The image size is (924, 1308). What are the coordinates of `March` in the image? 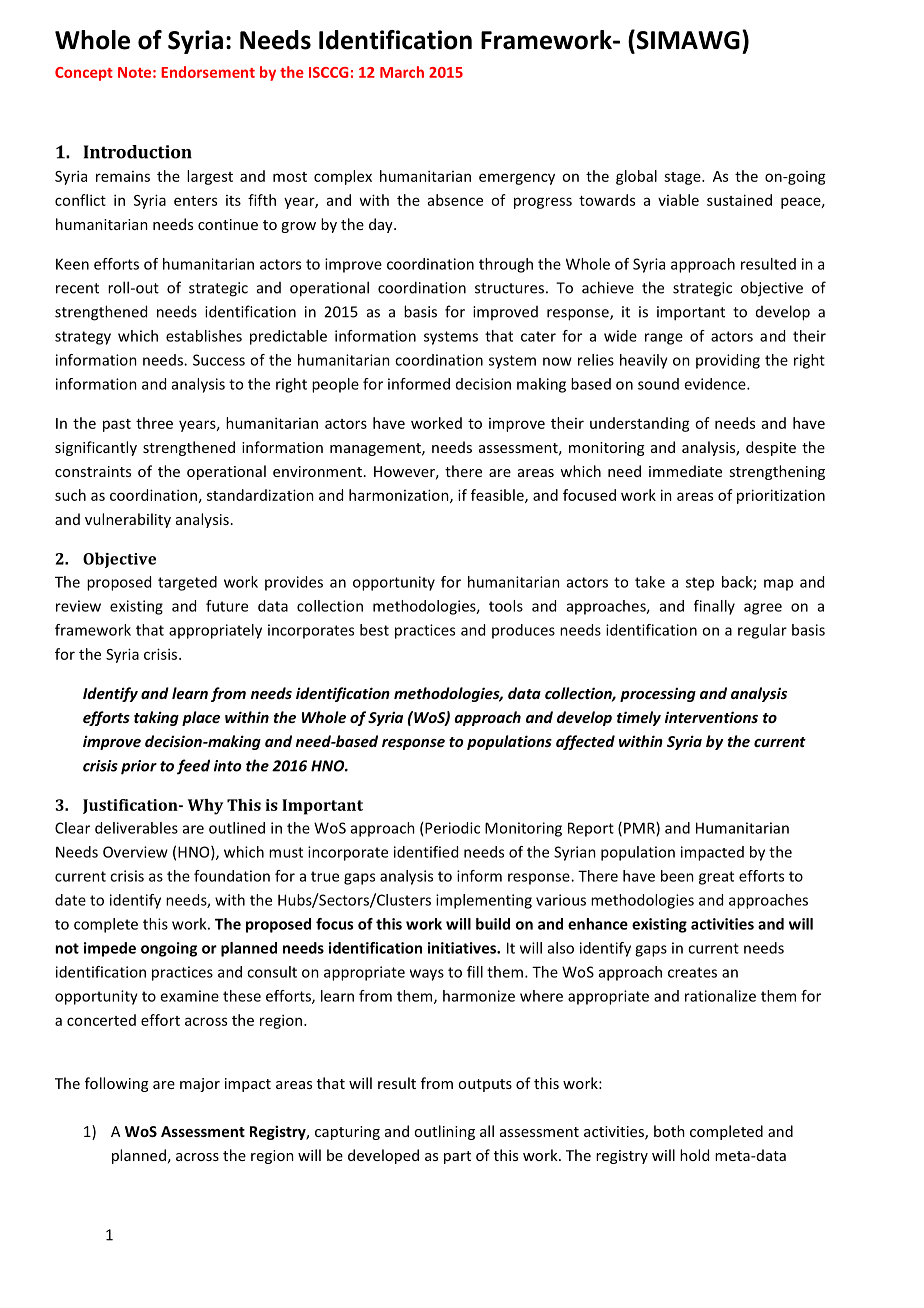 It's located at (402, 72).
